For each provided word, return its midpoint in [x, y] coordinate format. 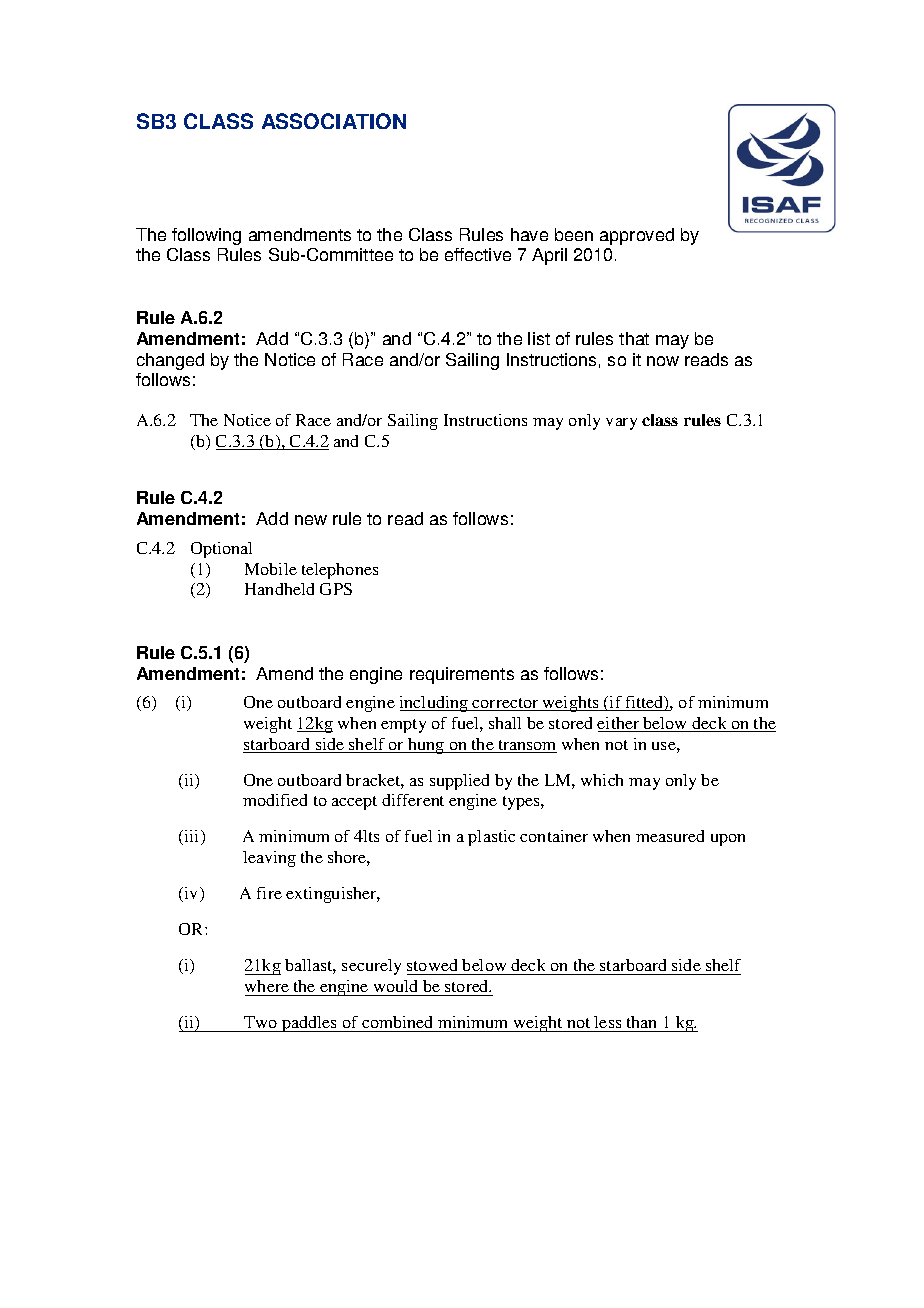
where [267, 986]
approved [637, 236]
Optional [221, 550]
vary [621, 424]
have [529, 234]
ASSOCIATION [334, 121]
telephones [340, 571]
